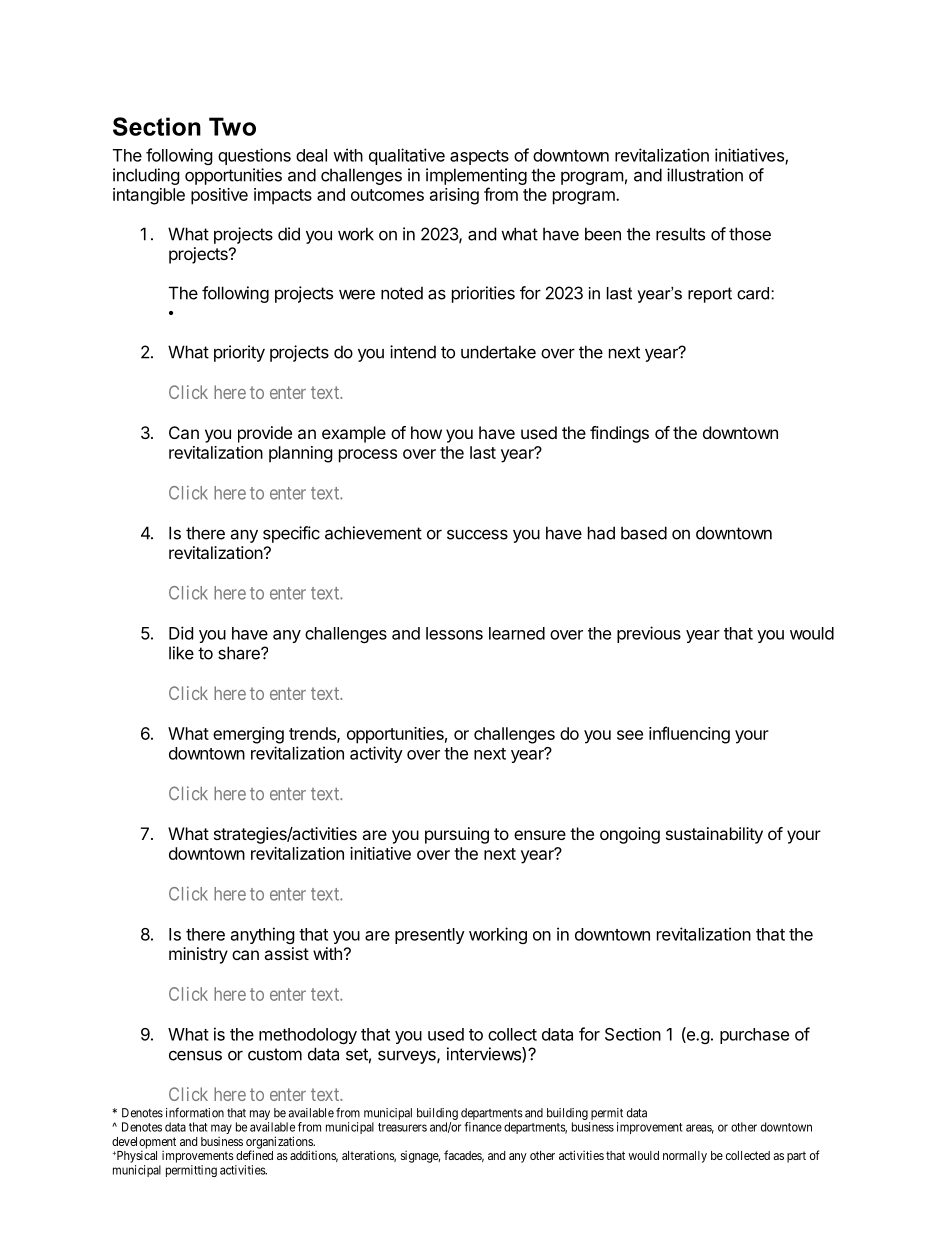 The height and width of the image is (1233, 952). What do you see at coordinates (291, 534) in the image?
I see `specific` at bounding box center [291, 534].
